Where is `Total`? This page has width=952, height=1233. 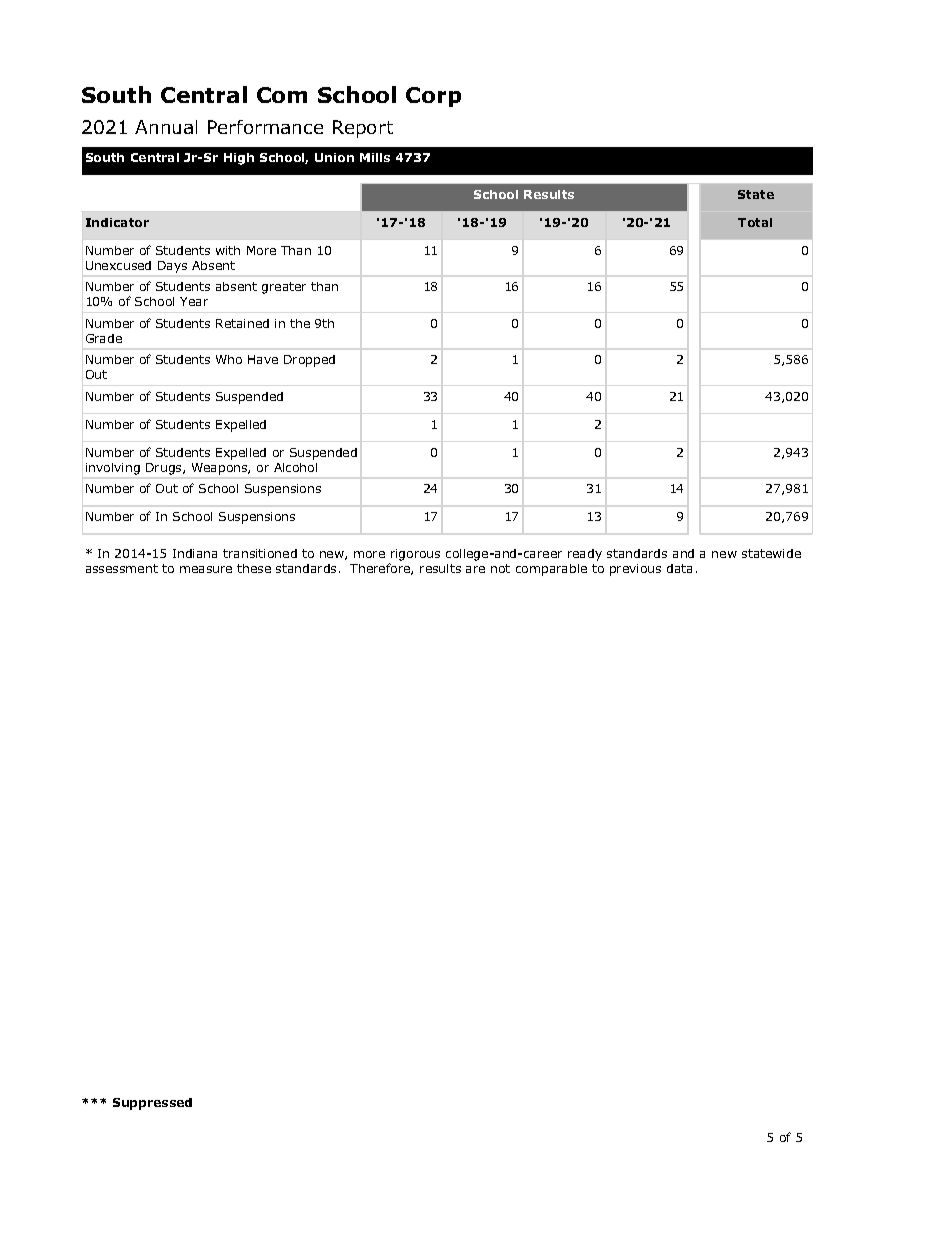 Total is located at coordinates (755, 222).
